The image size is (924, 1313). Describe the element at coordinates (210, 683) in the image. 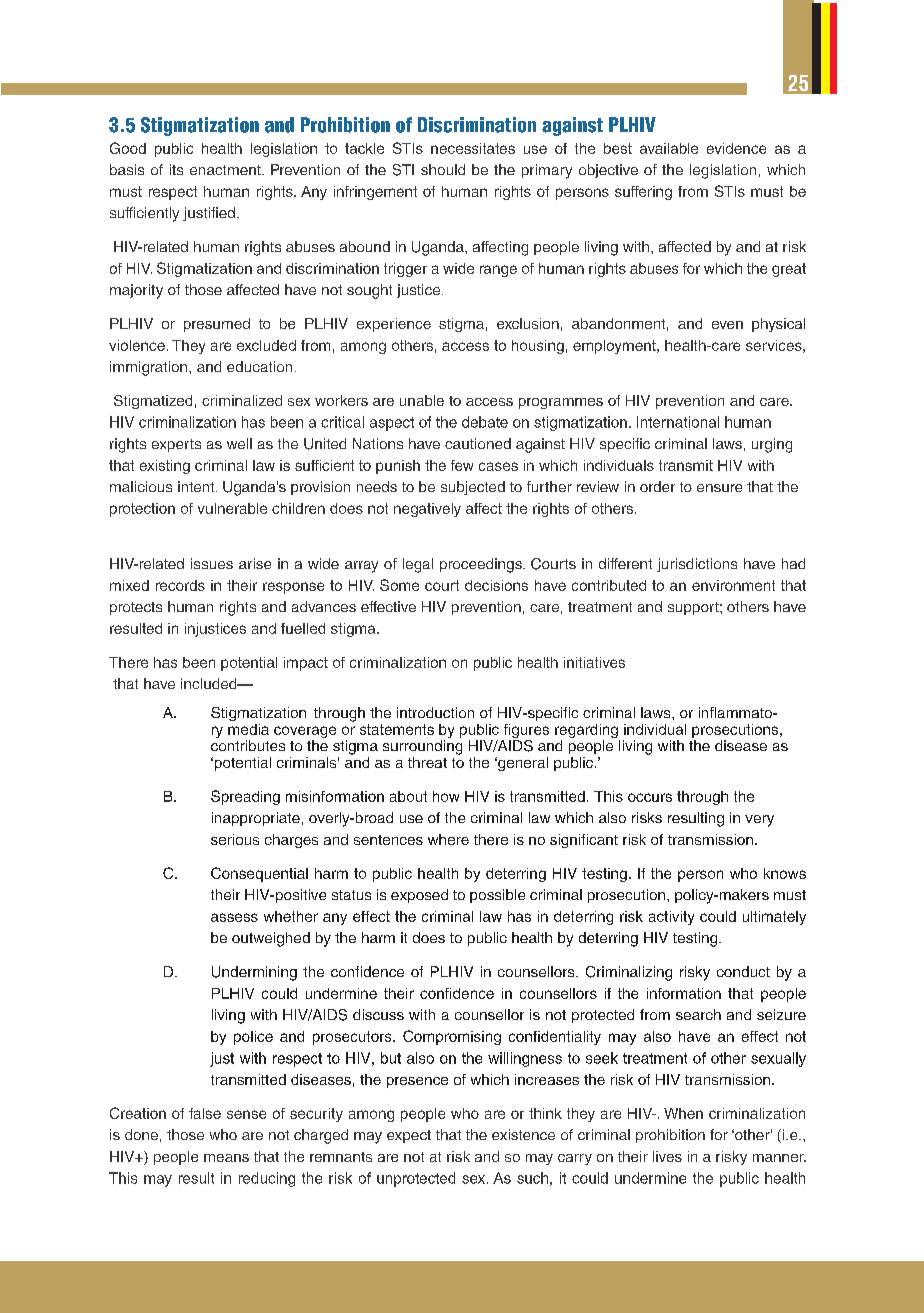

I see `included` at that location.
